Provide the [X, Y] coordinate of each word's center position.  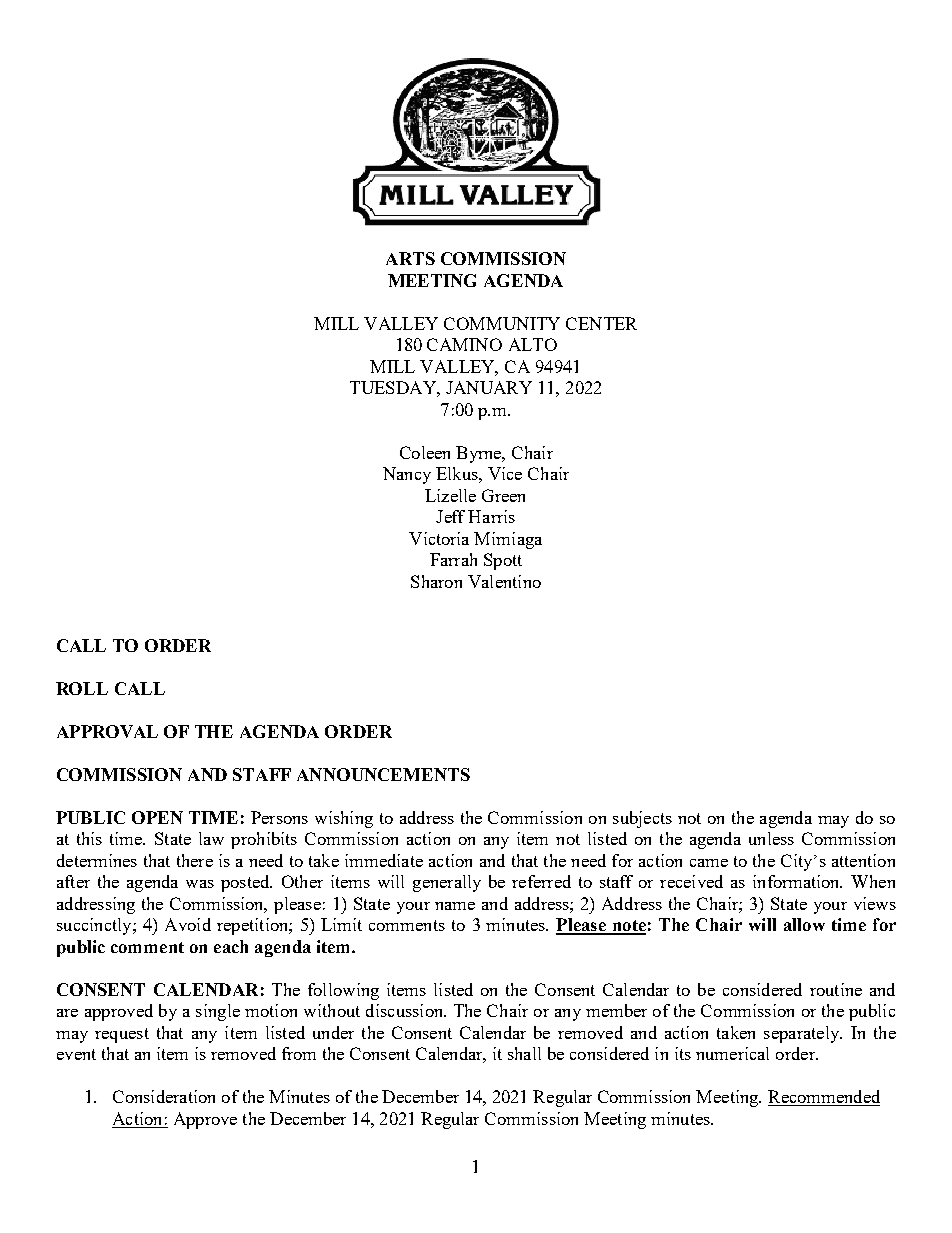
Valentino [504, 581]
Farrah [453, 559]
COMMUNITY [502, 323]
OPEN [157, 817]
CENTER [601, 323]
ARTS [410, 258]
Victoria [439, 538]
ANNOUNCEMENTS [383, 774]
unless [771, 838]
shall [524, 1053]
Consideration [164, 1096]
